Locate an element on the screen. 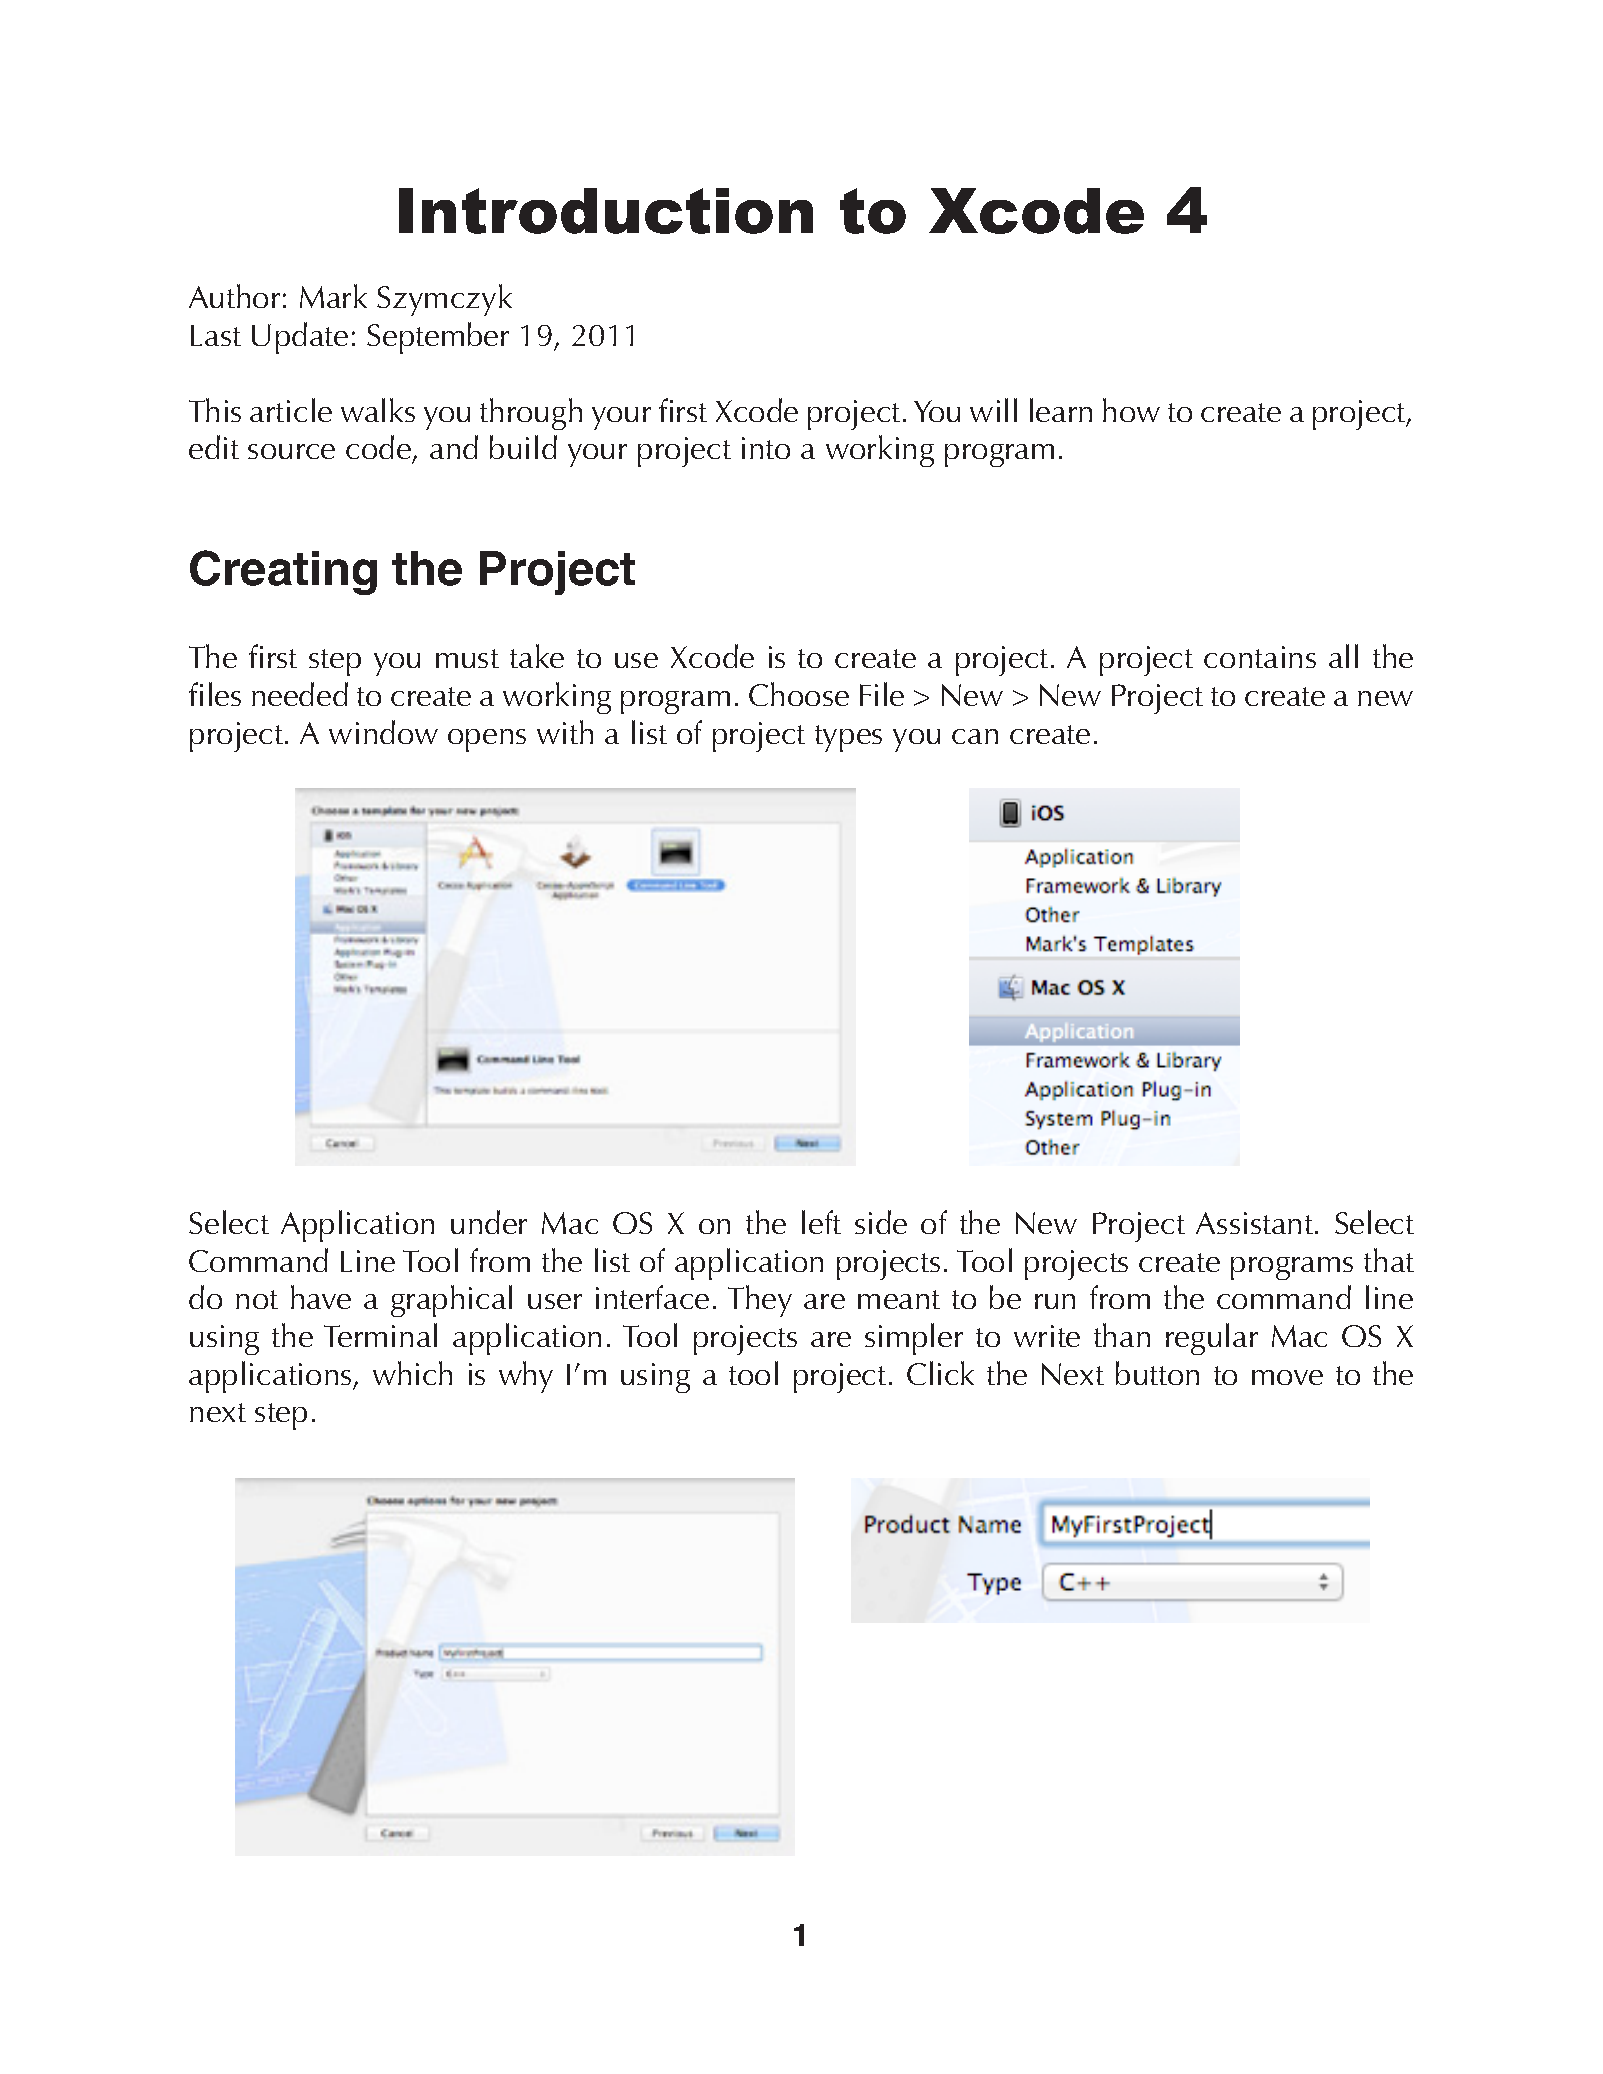  regular is located at coordinates (1212, 1339).
